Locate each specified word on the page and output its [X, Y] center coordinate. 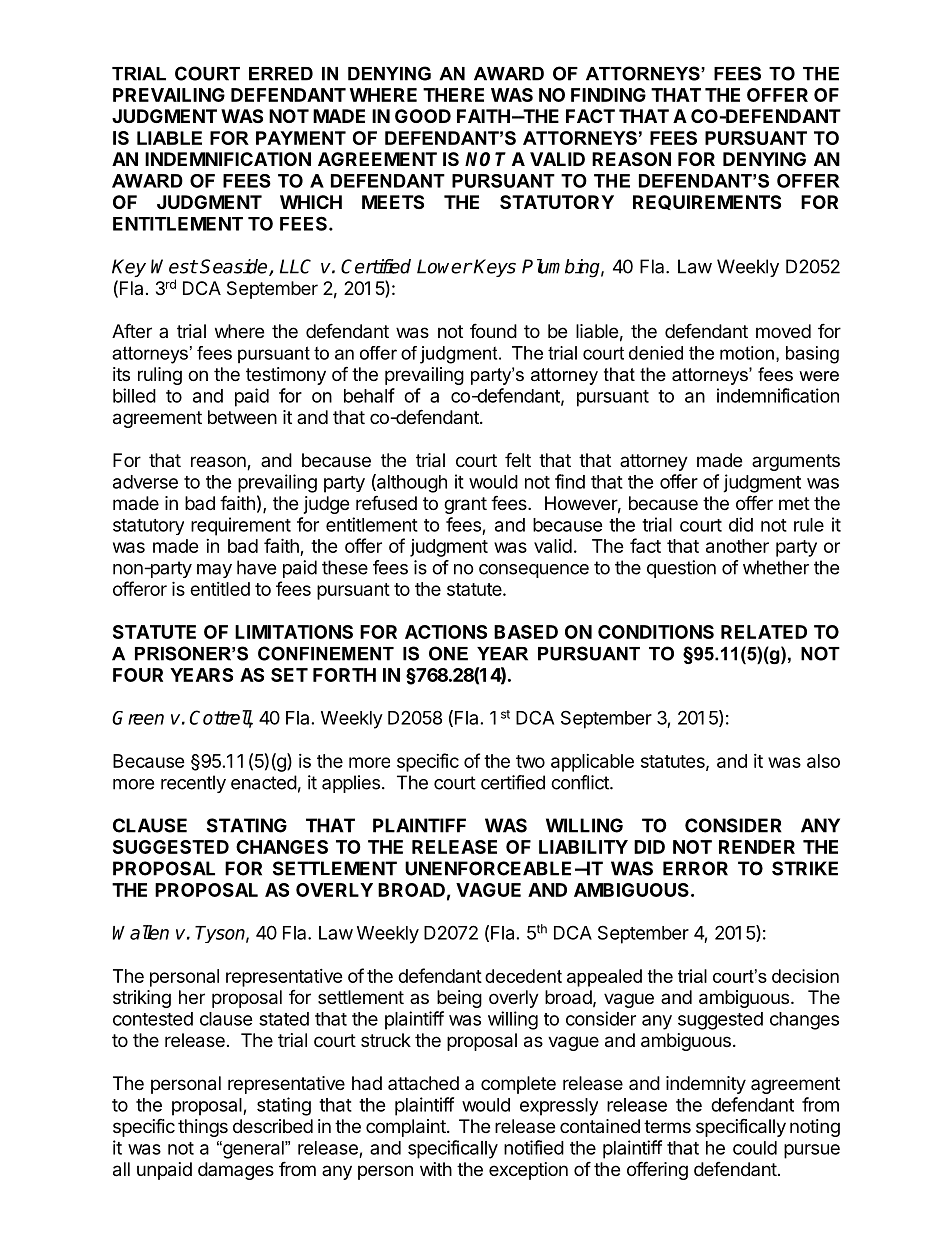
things [203, 1128]
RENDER [757, 847]
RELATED [764, 632]
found [493, 330]
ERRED [281, 74]
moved [783, 331]
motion [747, 353]
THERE [453, 95]
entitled [220, 589]
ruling [160, 376]
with [436, 1169]
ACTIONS [446, 632]
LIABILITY [583, 847]
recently [193, 784]
